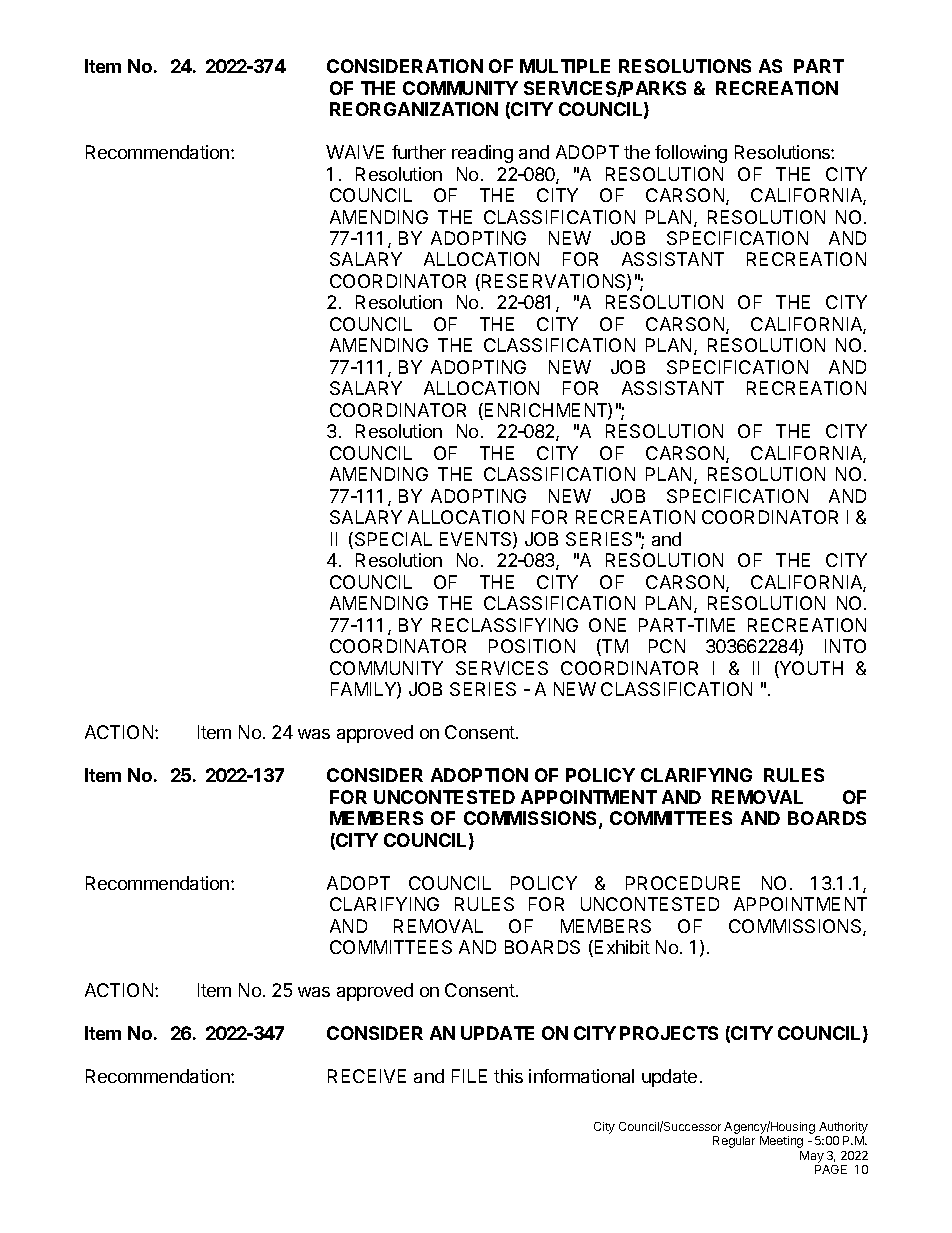 Image resolution: width=952 pixels, height=1233 pixels. What do you see at coordinates (581, 1076) in the screenshot?
I see `informational` at bounding box center [581, 1076].
